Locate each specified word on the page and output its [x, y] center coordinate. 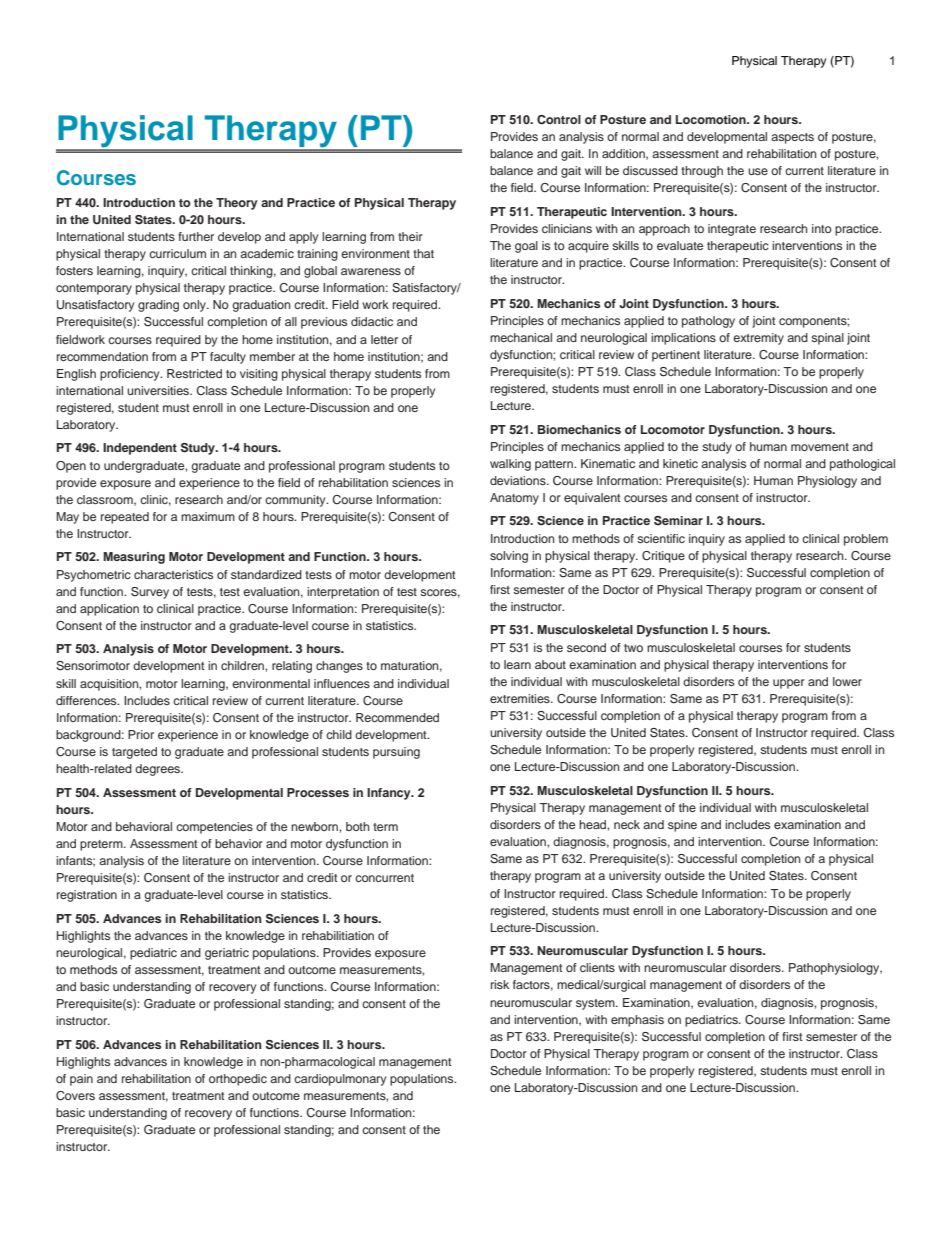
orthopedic [238, 1080]
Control [559, 120]
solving [509, 557]
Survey [150, 593]
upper [789, 684]
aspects [792, 138]
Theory [236, 204]
